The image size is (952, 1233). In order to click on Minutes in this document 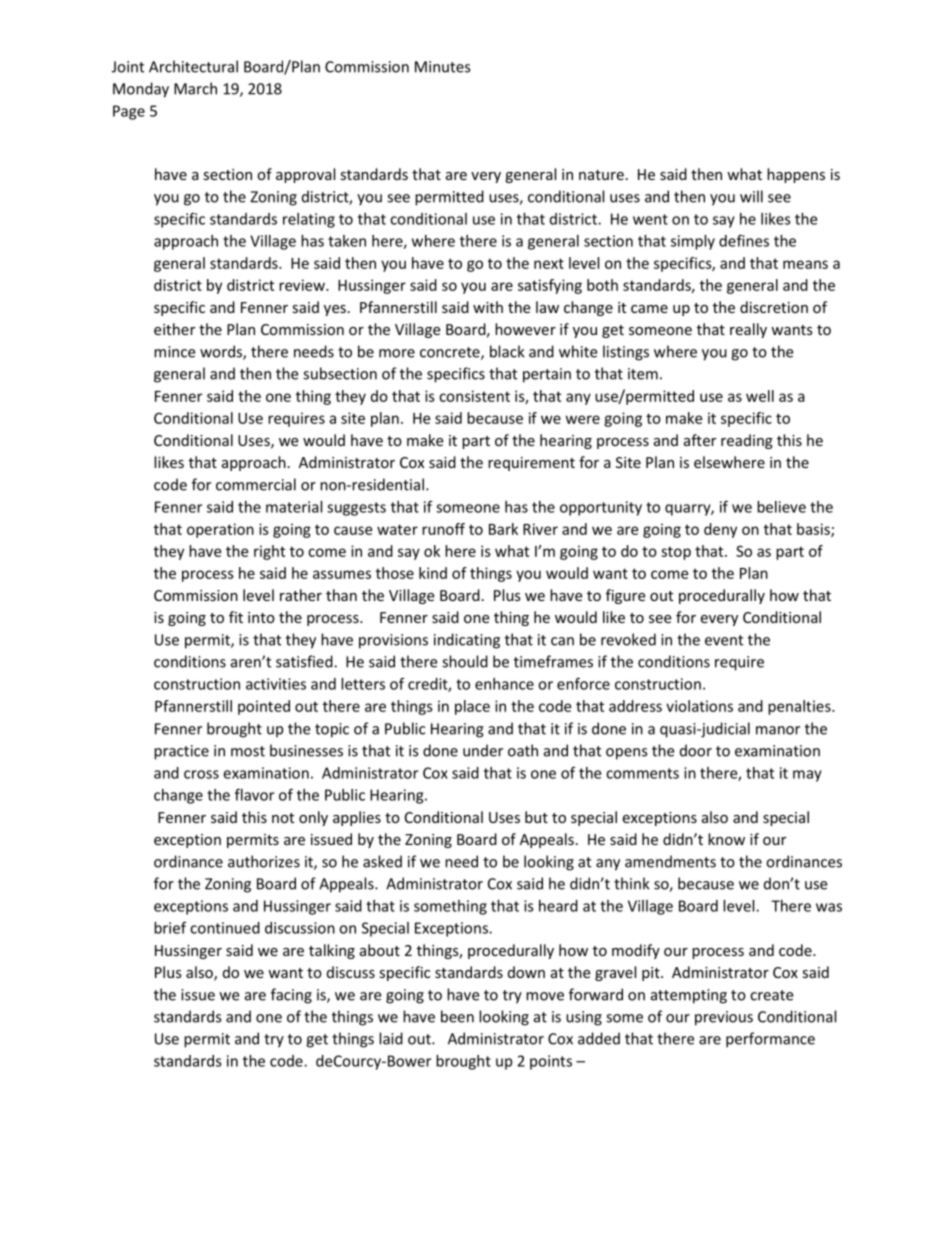, I will do `click(442, 67)`.
